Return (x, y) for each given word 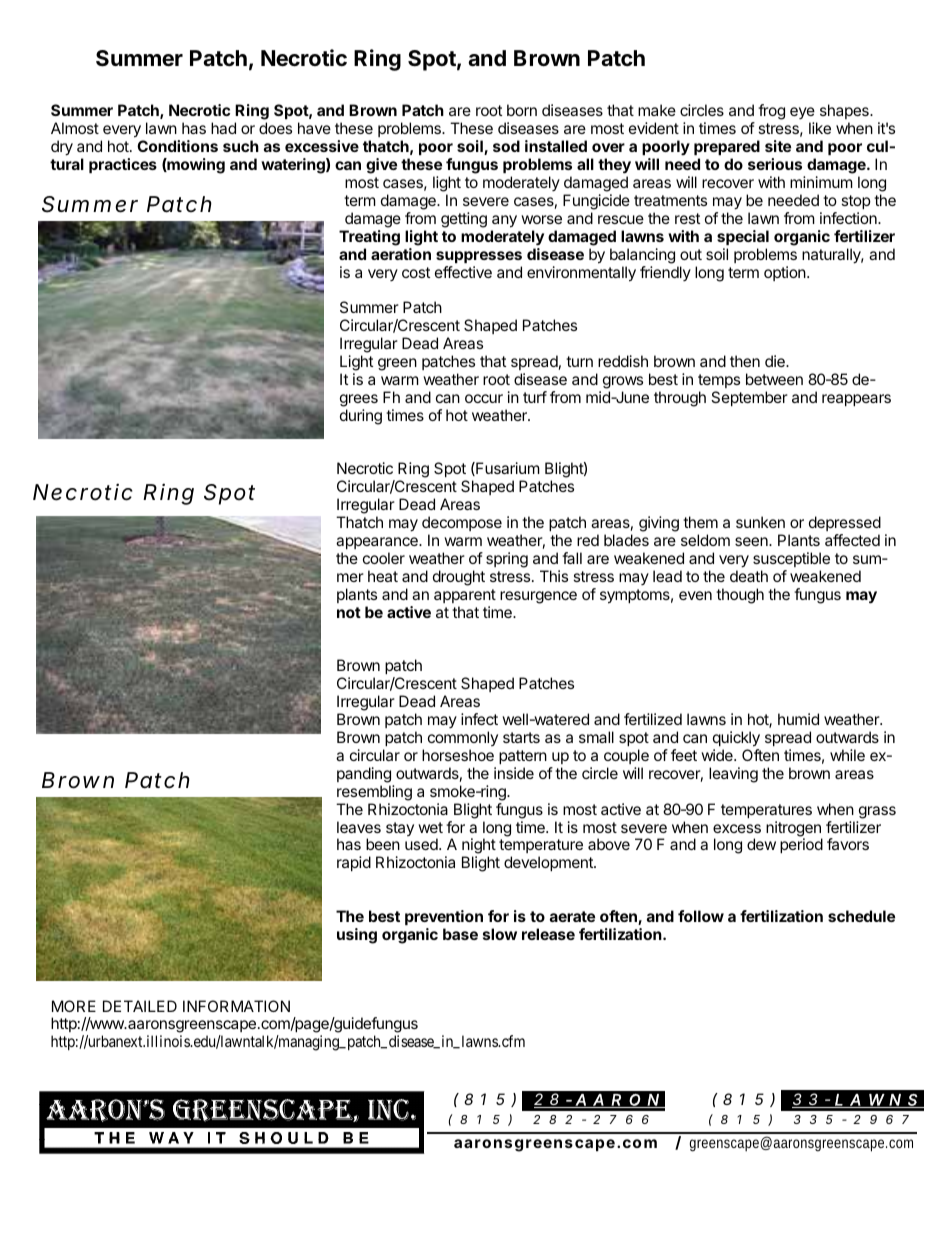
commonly (463, 738)
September (749, 398)
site (778, 146)
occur (484, 398)
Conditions (177, 146)
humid (798, 719)
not (349, 612)
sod (506, 146)
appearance (378, 543)
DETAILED (140, 1006)
